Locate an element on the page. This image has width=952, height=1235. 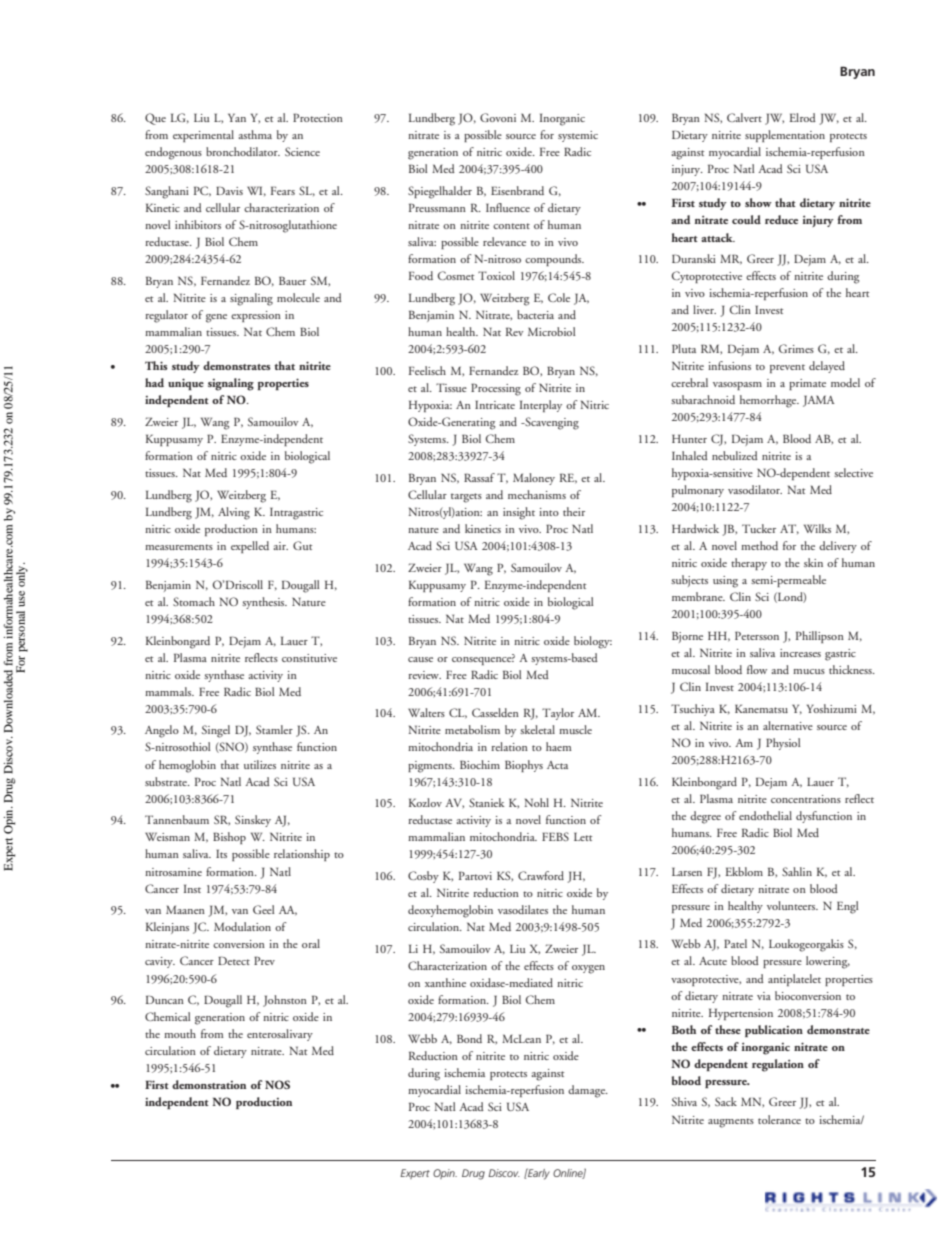
nebulized is located at coordinates (735, 455).
